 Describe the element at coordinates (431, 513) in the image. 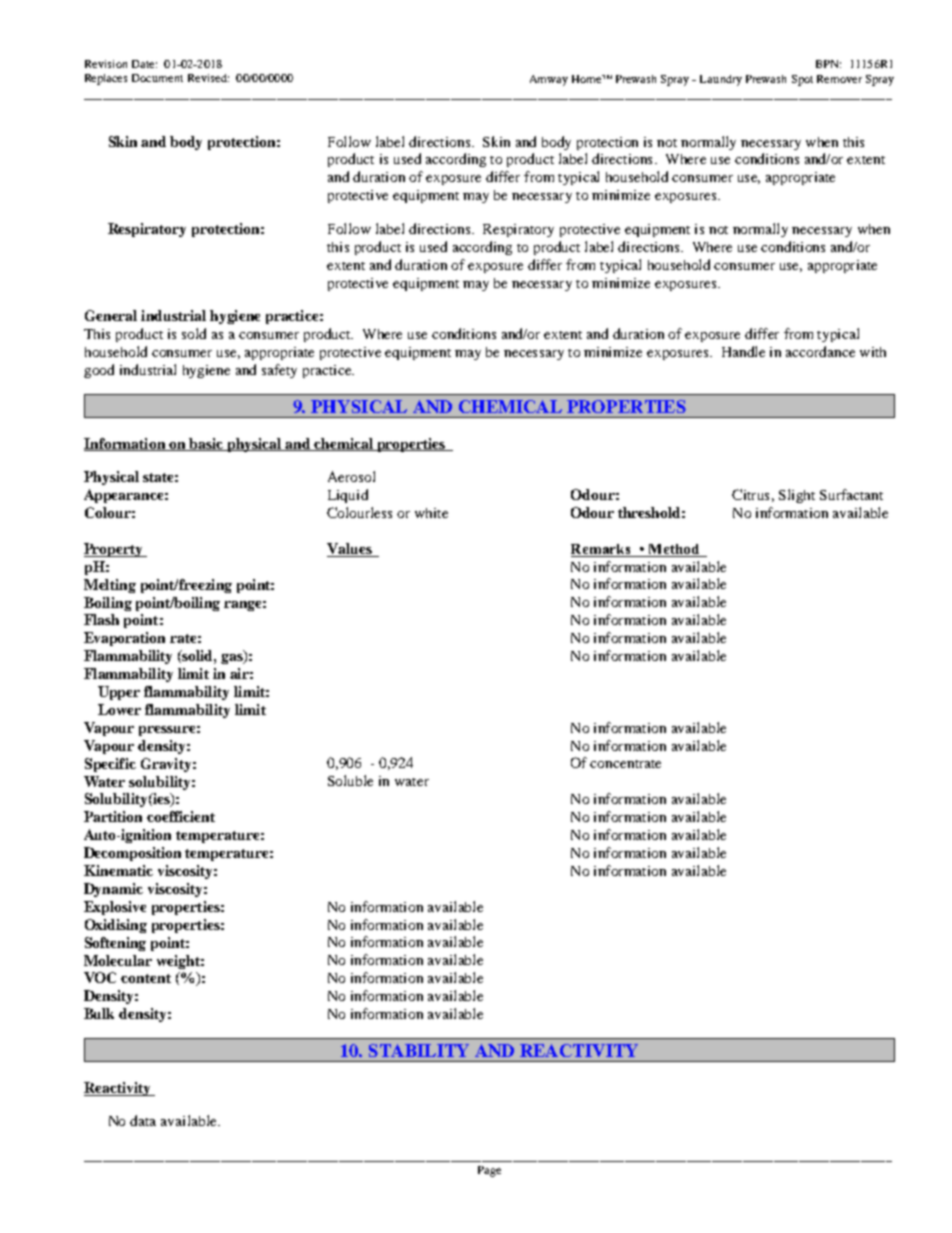

I see `white` at that location.
